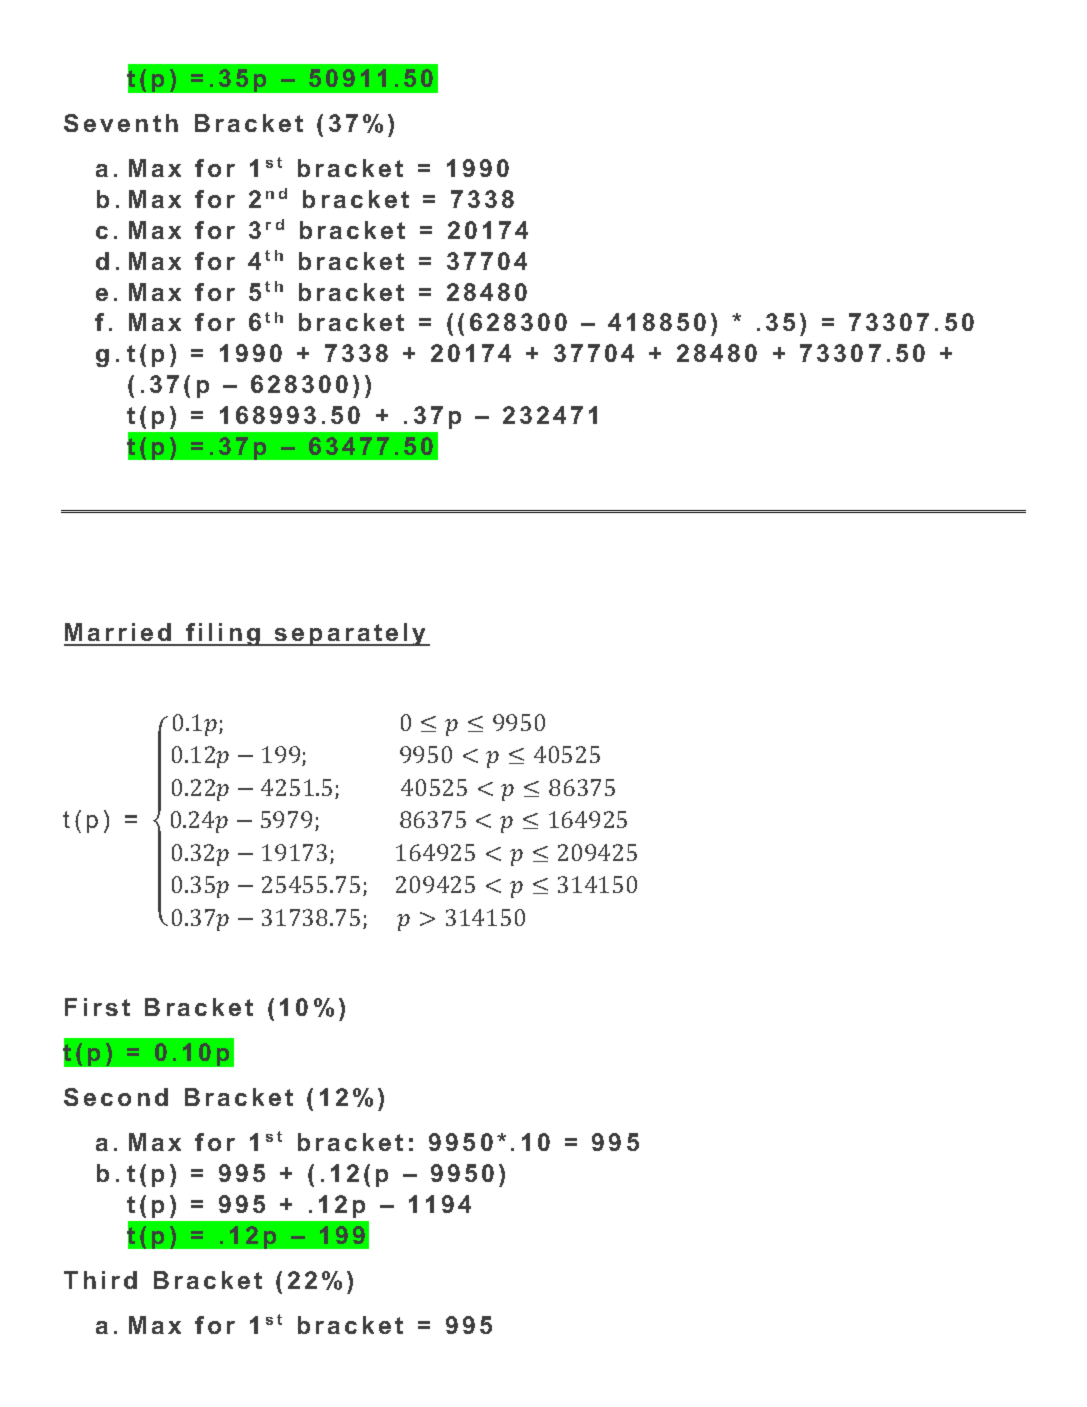 The height and width of the screenshot is (1407, 1087). What do you see at coordinates (100, 1280) in the screenshot?
I see `Third` at bounding box center [100, 1280].
